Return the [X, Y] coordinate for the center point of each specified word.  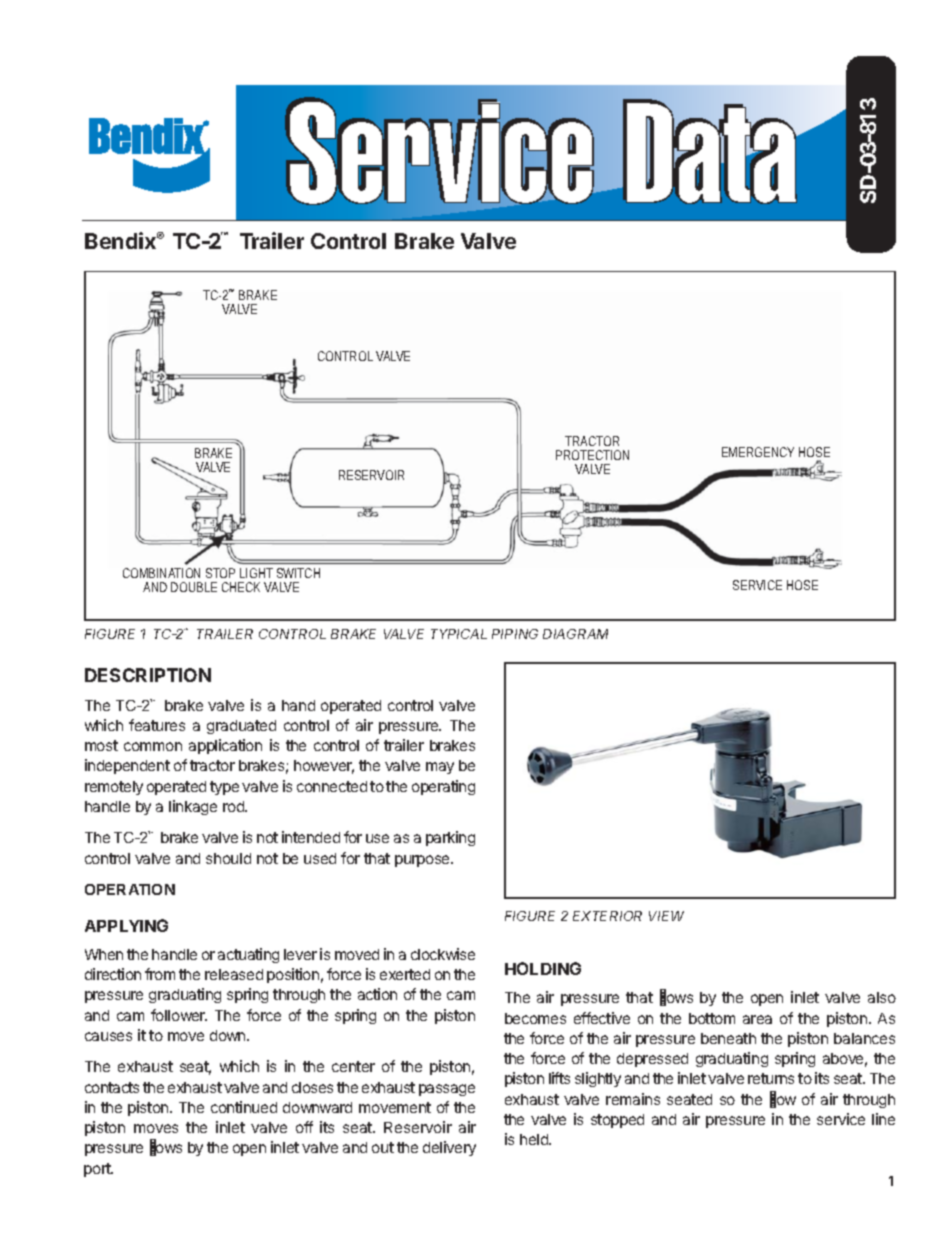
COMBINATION [161, 573]
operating [443, 787]
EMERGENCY [758, 452]
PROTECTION [592, 455]
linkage [193, 807]
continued [244, 1107]
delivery [449, 1148]
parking [450, 838]
